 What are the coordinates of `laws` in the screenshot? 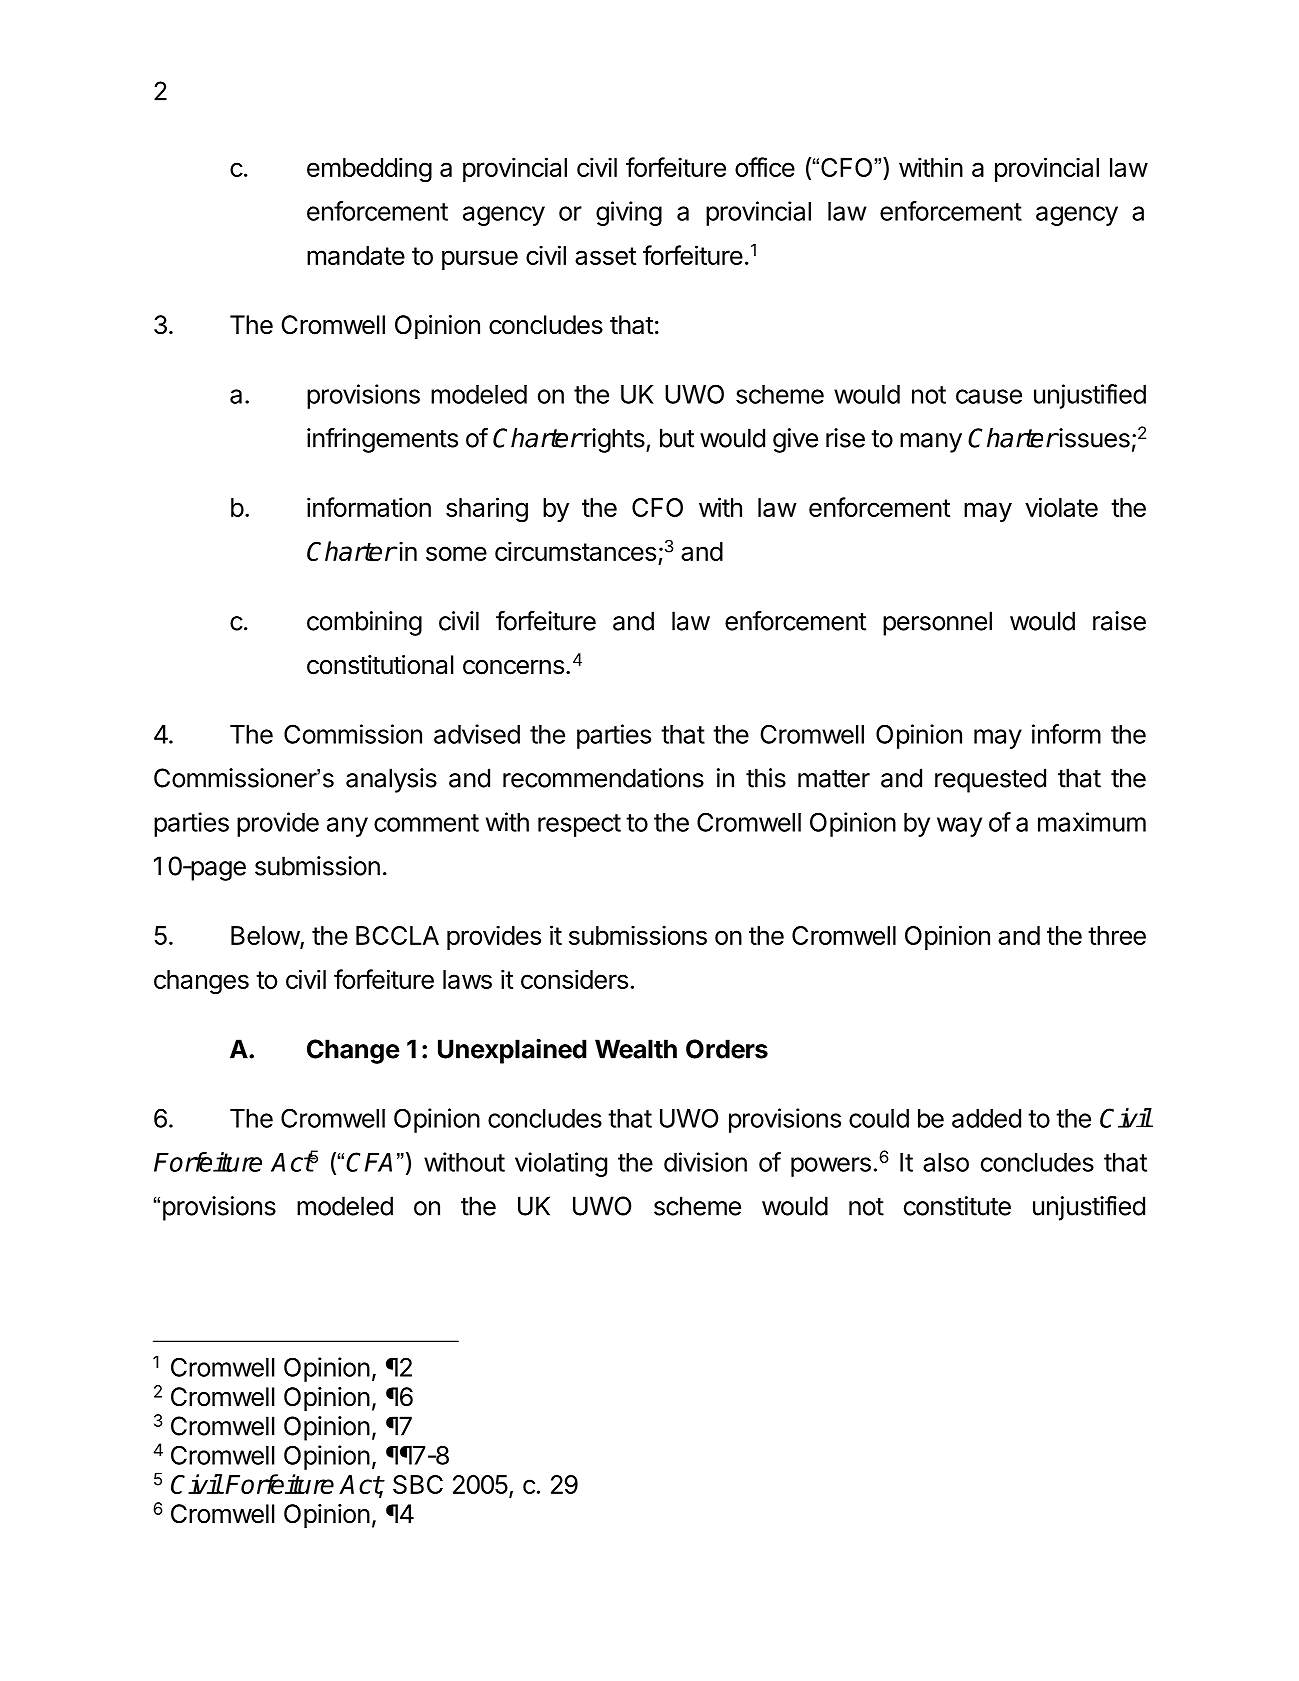 It's located at (467, 979).
